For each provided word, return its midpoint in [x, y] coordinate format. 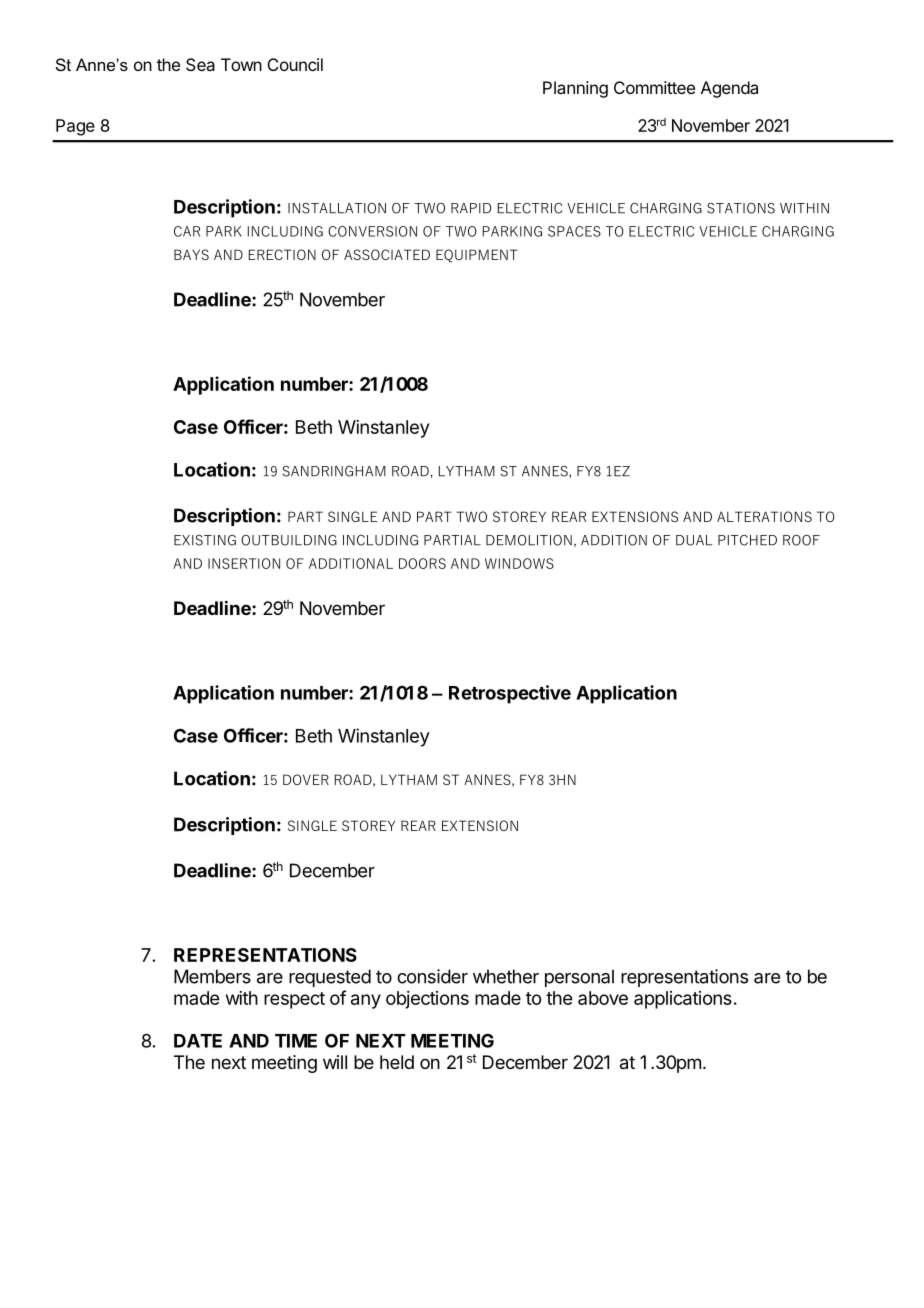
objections [427, 1000]
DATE [198, 1041]
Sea [200, 64]
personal [579, 978]
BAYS [191, 254]
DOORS [422, 563]
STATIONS [741, 208]
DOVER [306, 779]
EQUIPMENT [477, 256]
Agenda [729, 89]
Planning [575, 89]
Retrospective [510, 694]
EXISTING [205, 540]
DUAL [694, 540]
